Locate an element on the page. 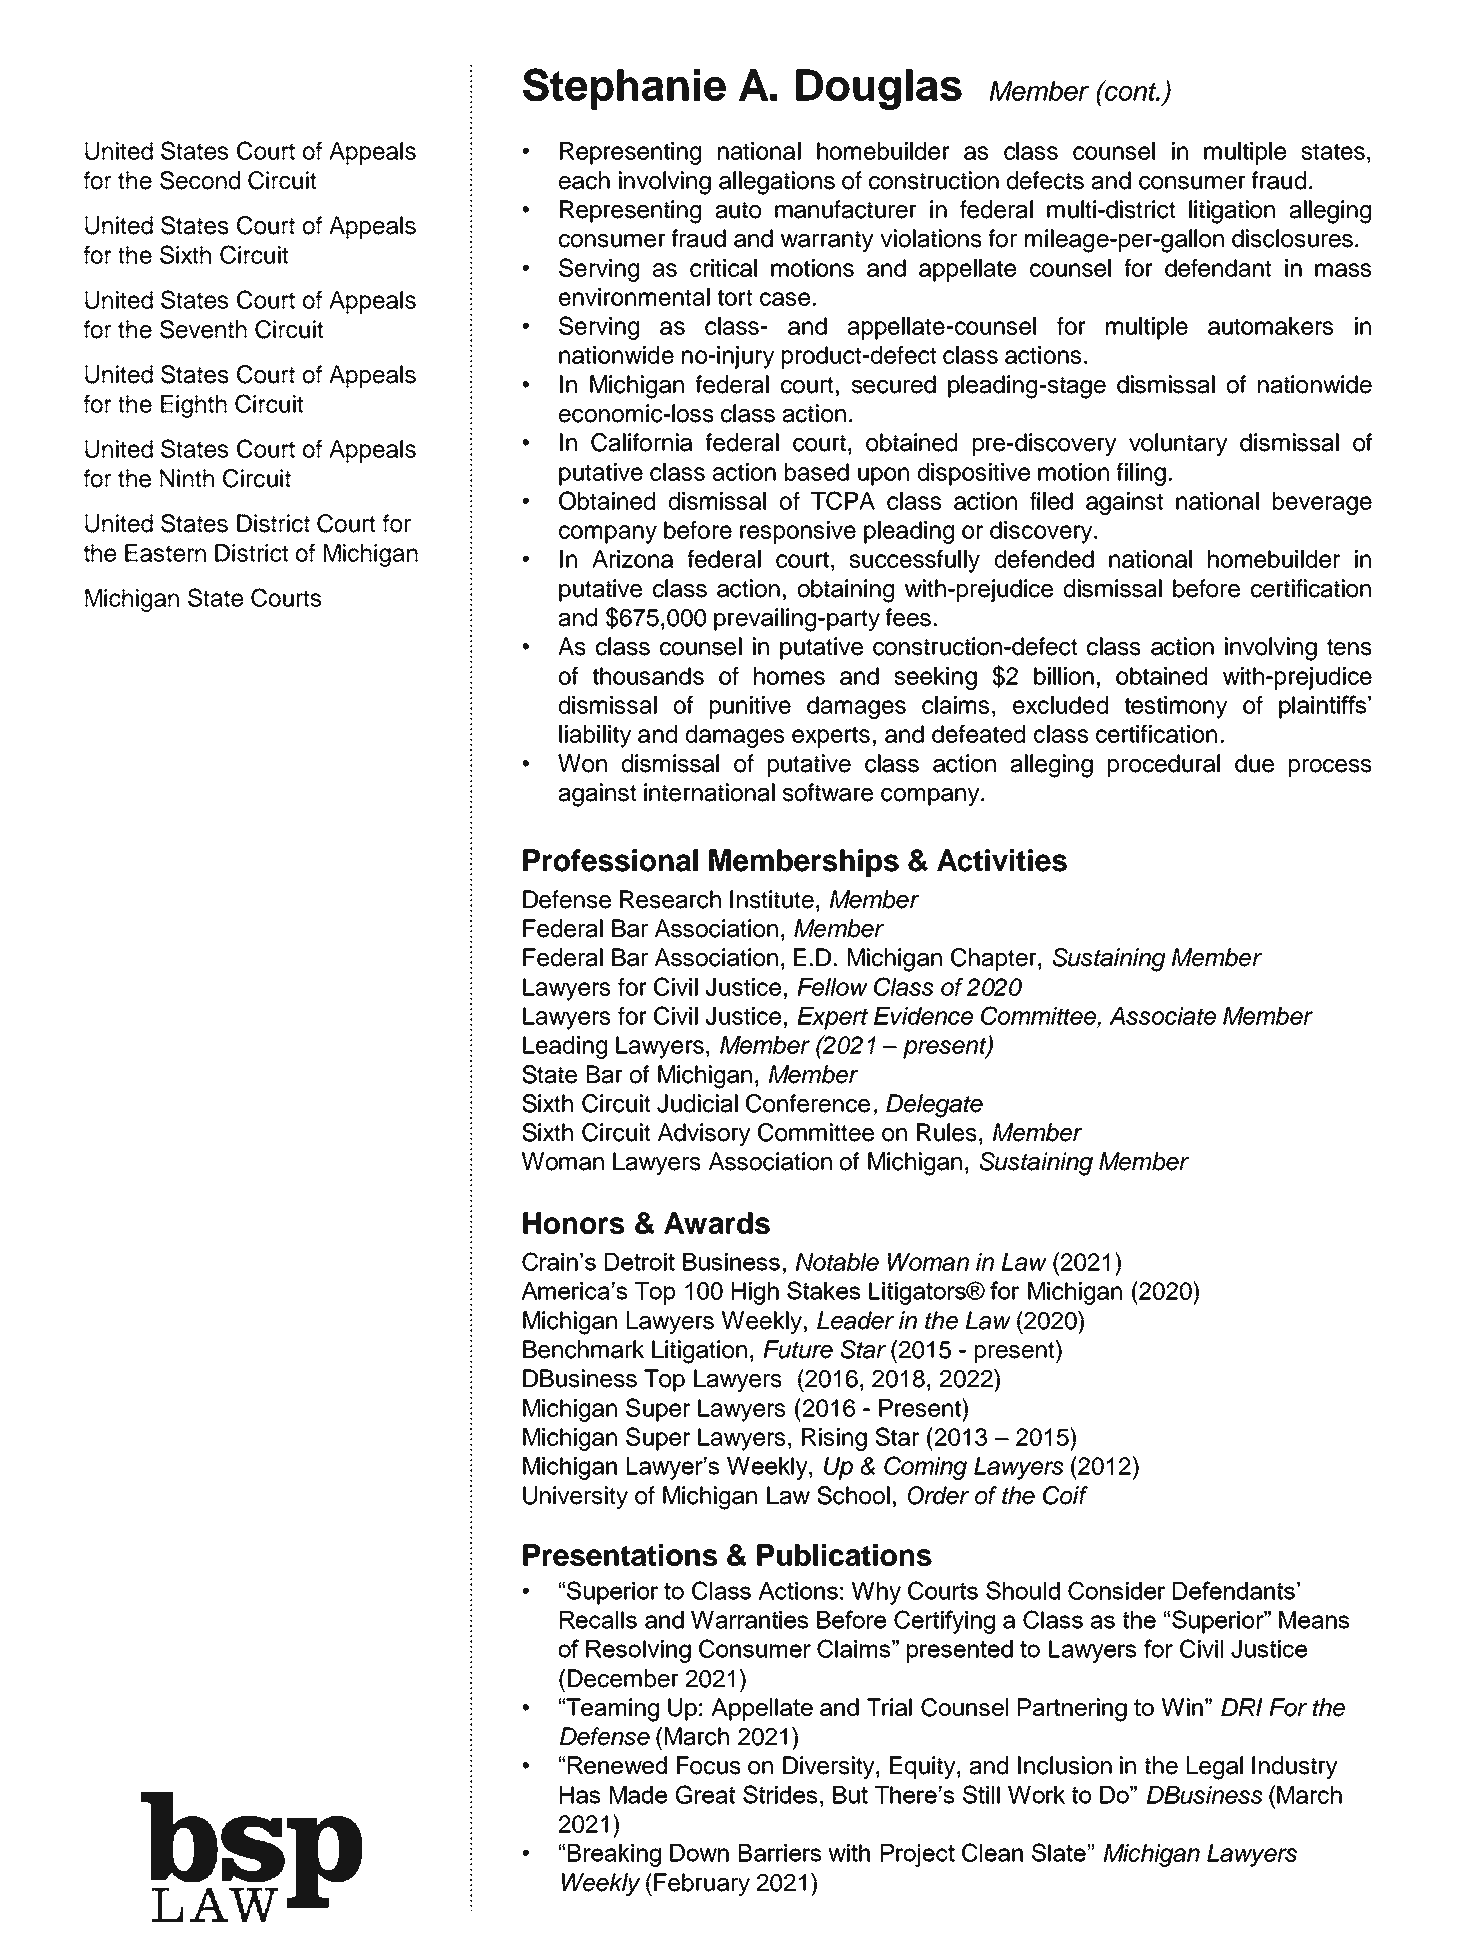 Image resolution: width=1457 pixels, height=1943 pixels. allegations is located at coordinates (777, 183).
